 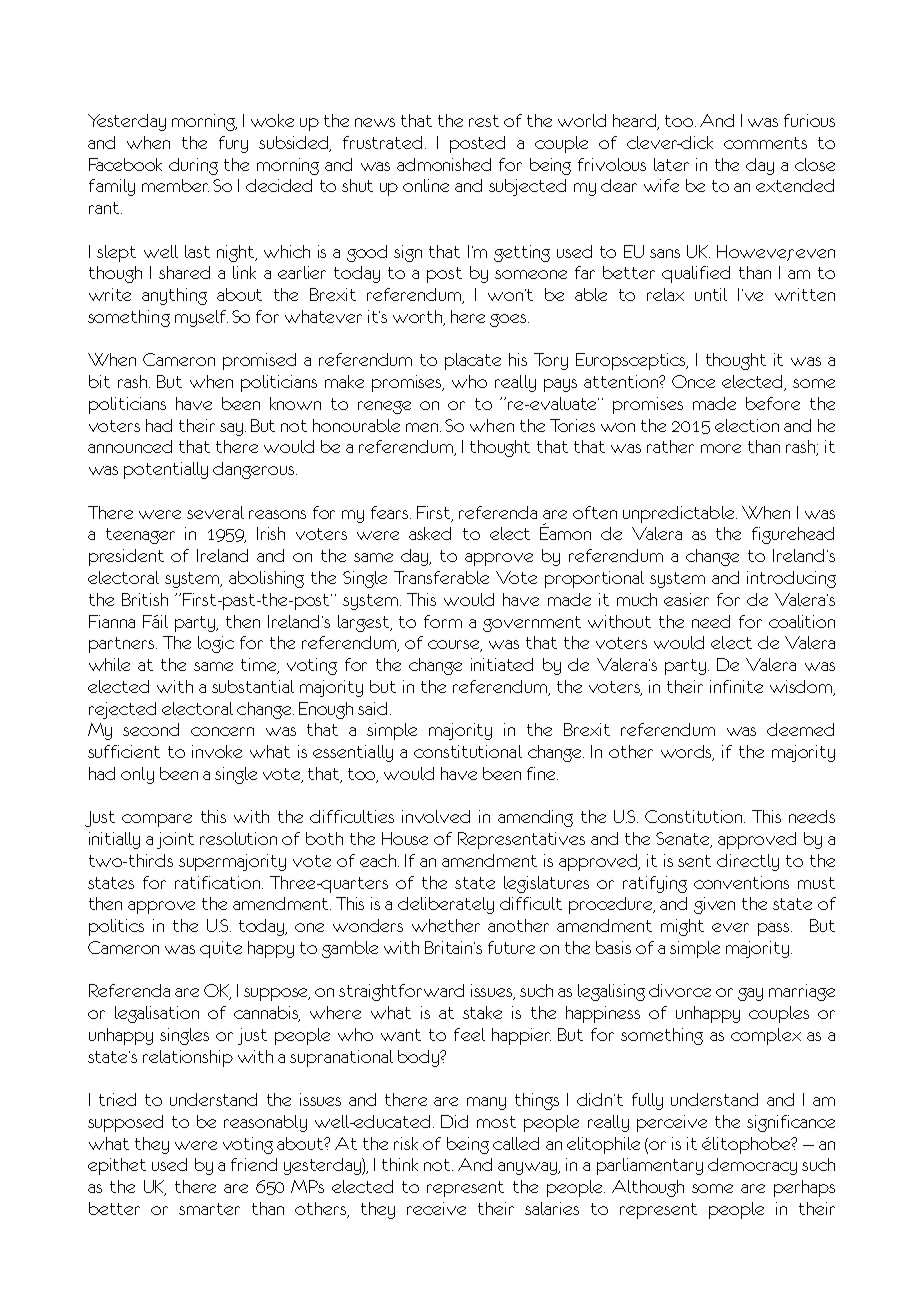 What do you see at coordinates (209, 1209) in the page?
I see `smarter` at bounding box center [209, 1209].
